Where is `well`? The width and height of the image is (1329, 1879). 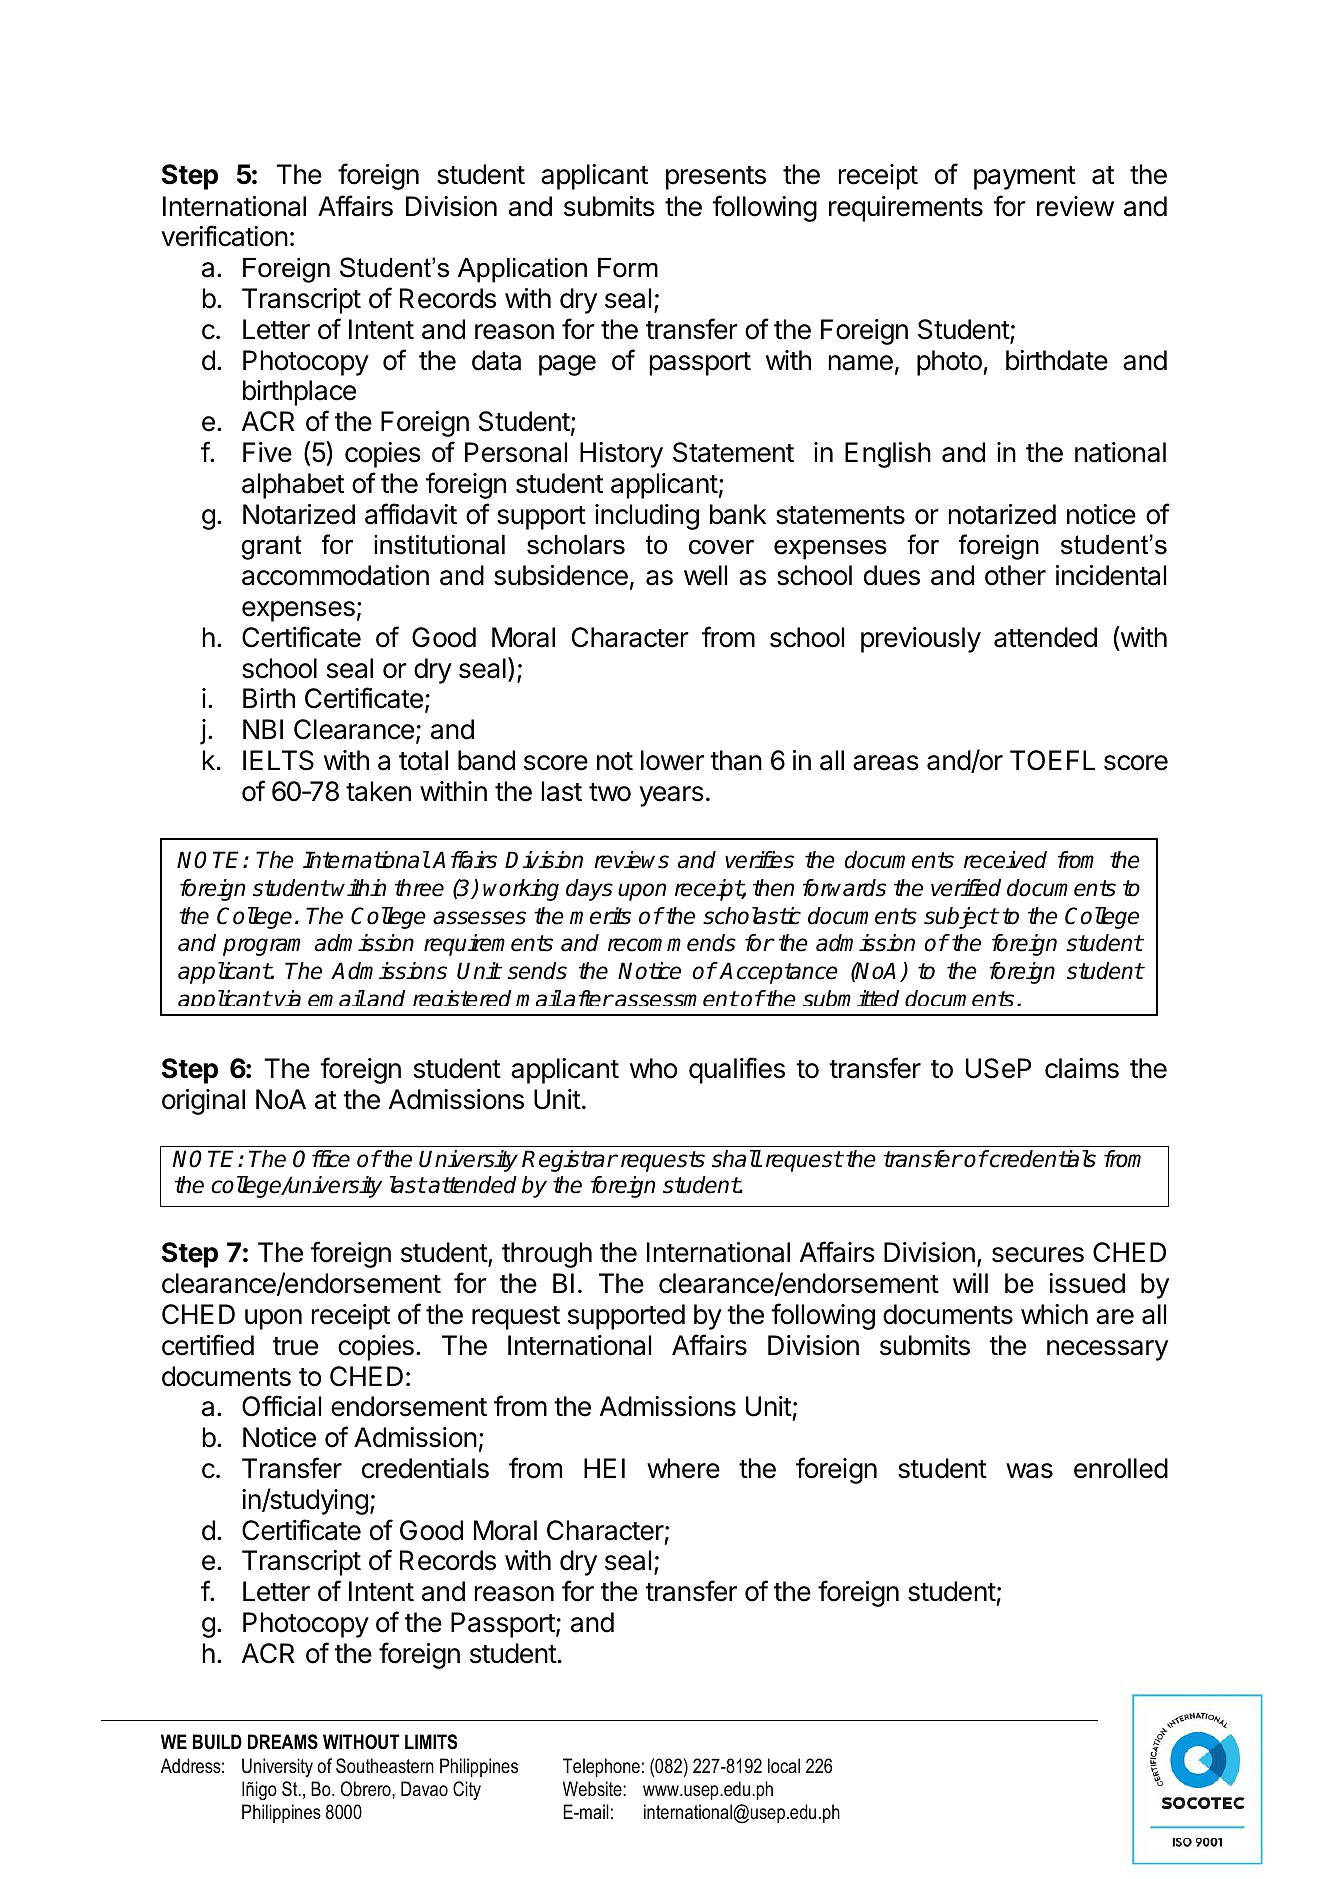
well is located at coordinates (705, 575).
